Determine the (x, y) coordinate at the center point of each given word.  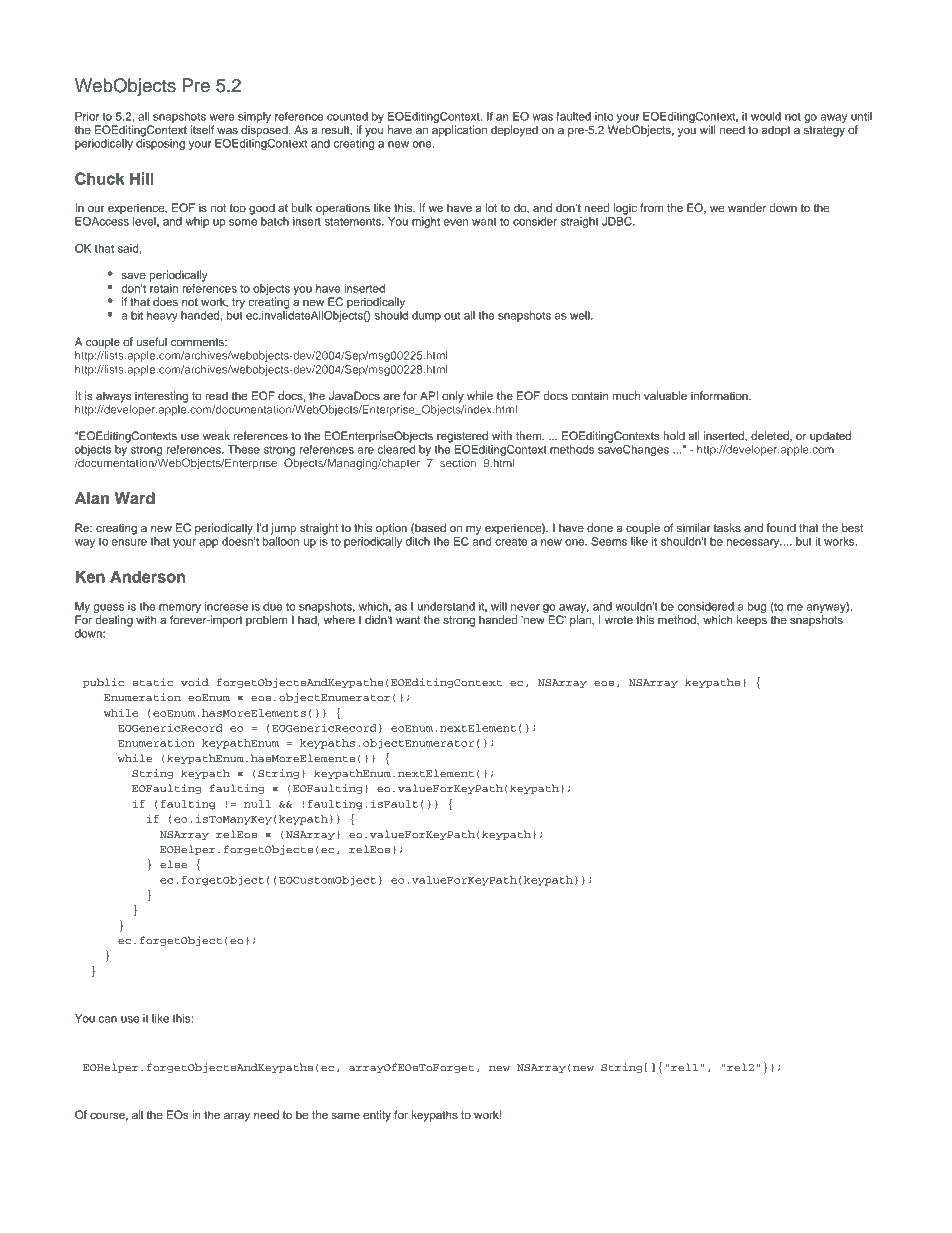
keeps (752, 621)
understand (446, 606)
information (720, 395)
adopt (776, 131)
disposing (160, 144)
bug (757, 607)
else (173, 864)
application (459, 131)
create (511, 542)
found (781, 527)
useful (152, 341)
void (195, 682)
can (108, 1019)
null (257, 804)
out (452, 316)
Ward (135, 498)
